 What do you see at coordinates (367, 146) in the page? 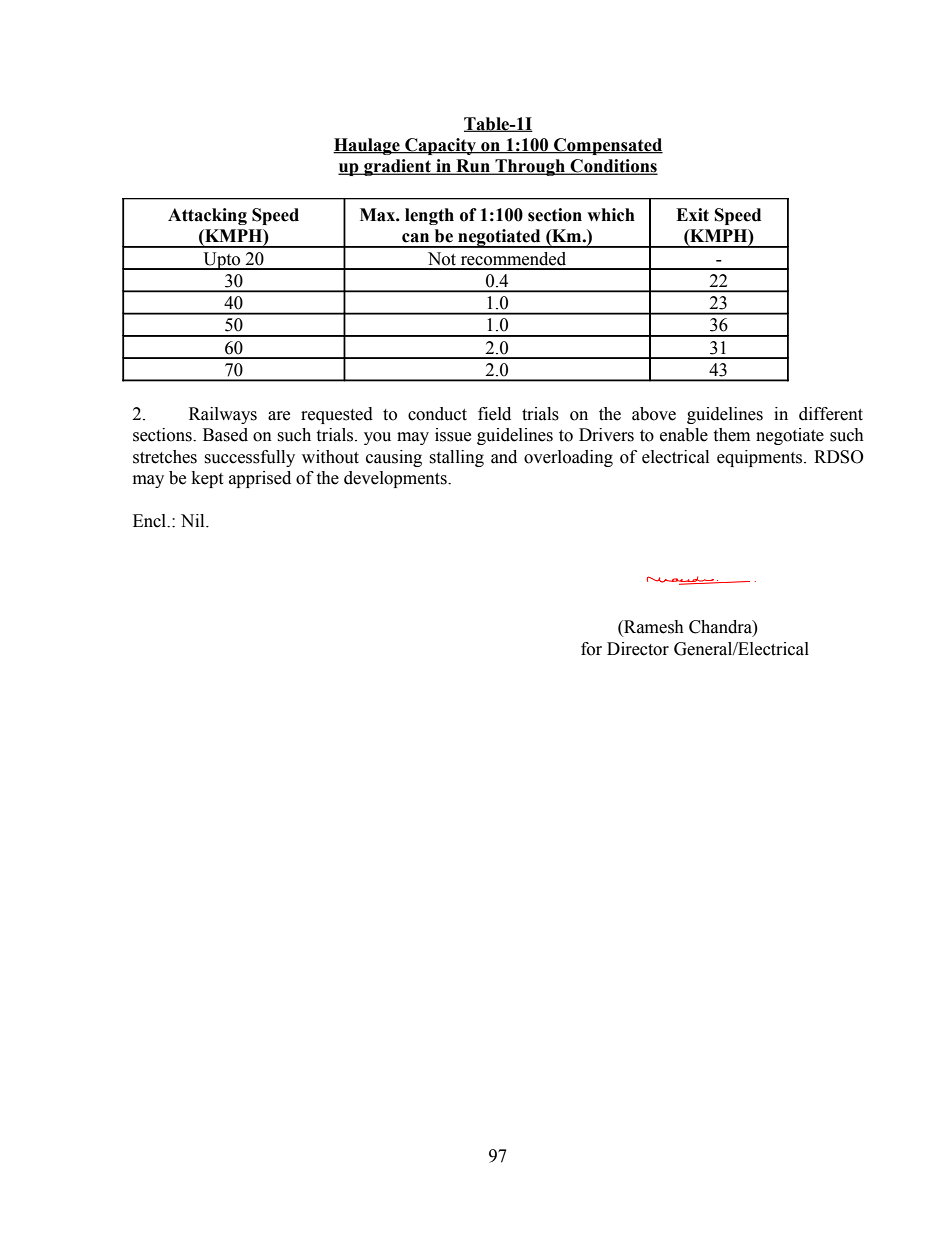
I see `Haulage` at bounding box center [367, 146].
